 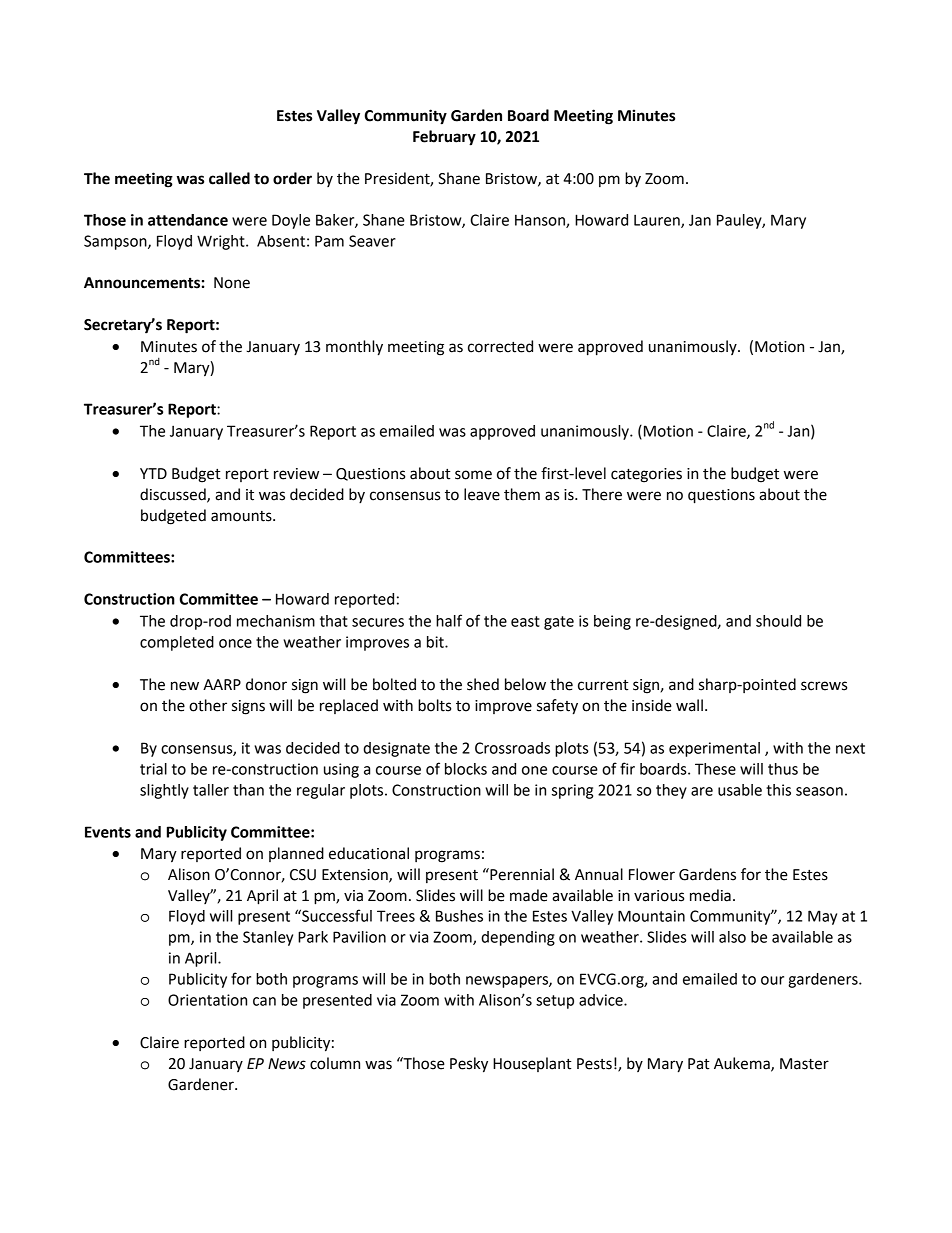 I want to click on trial, so click(x=153, y=769).
